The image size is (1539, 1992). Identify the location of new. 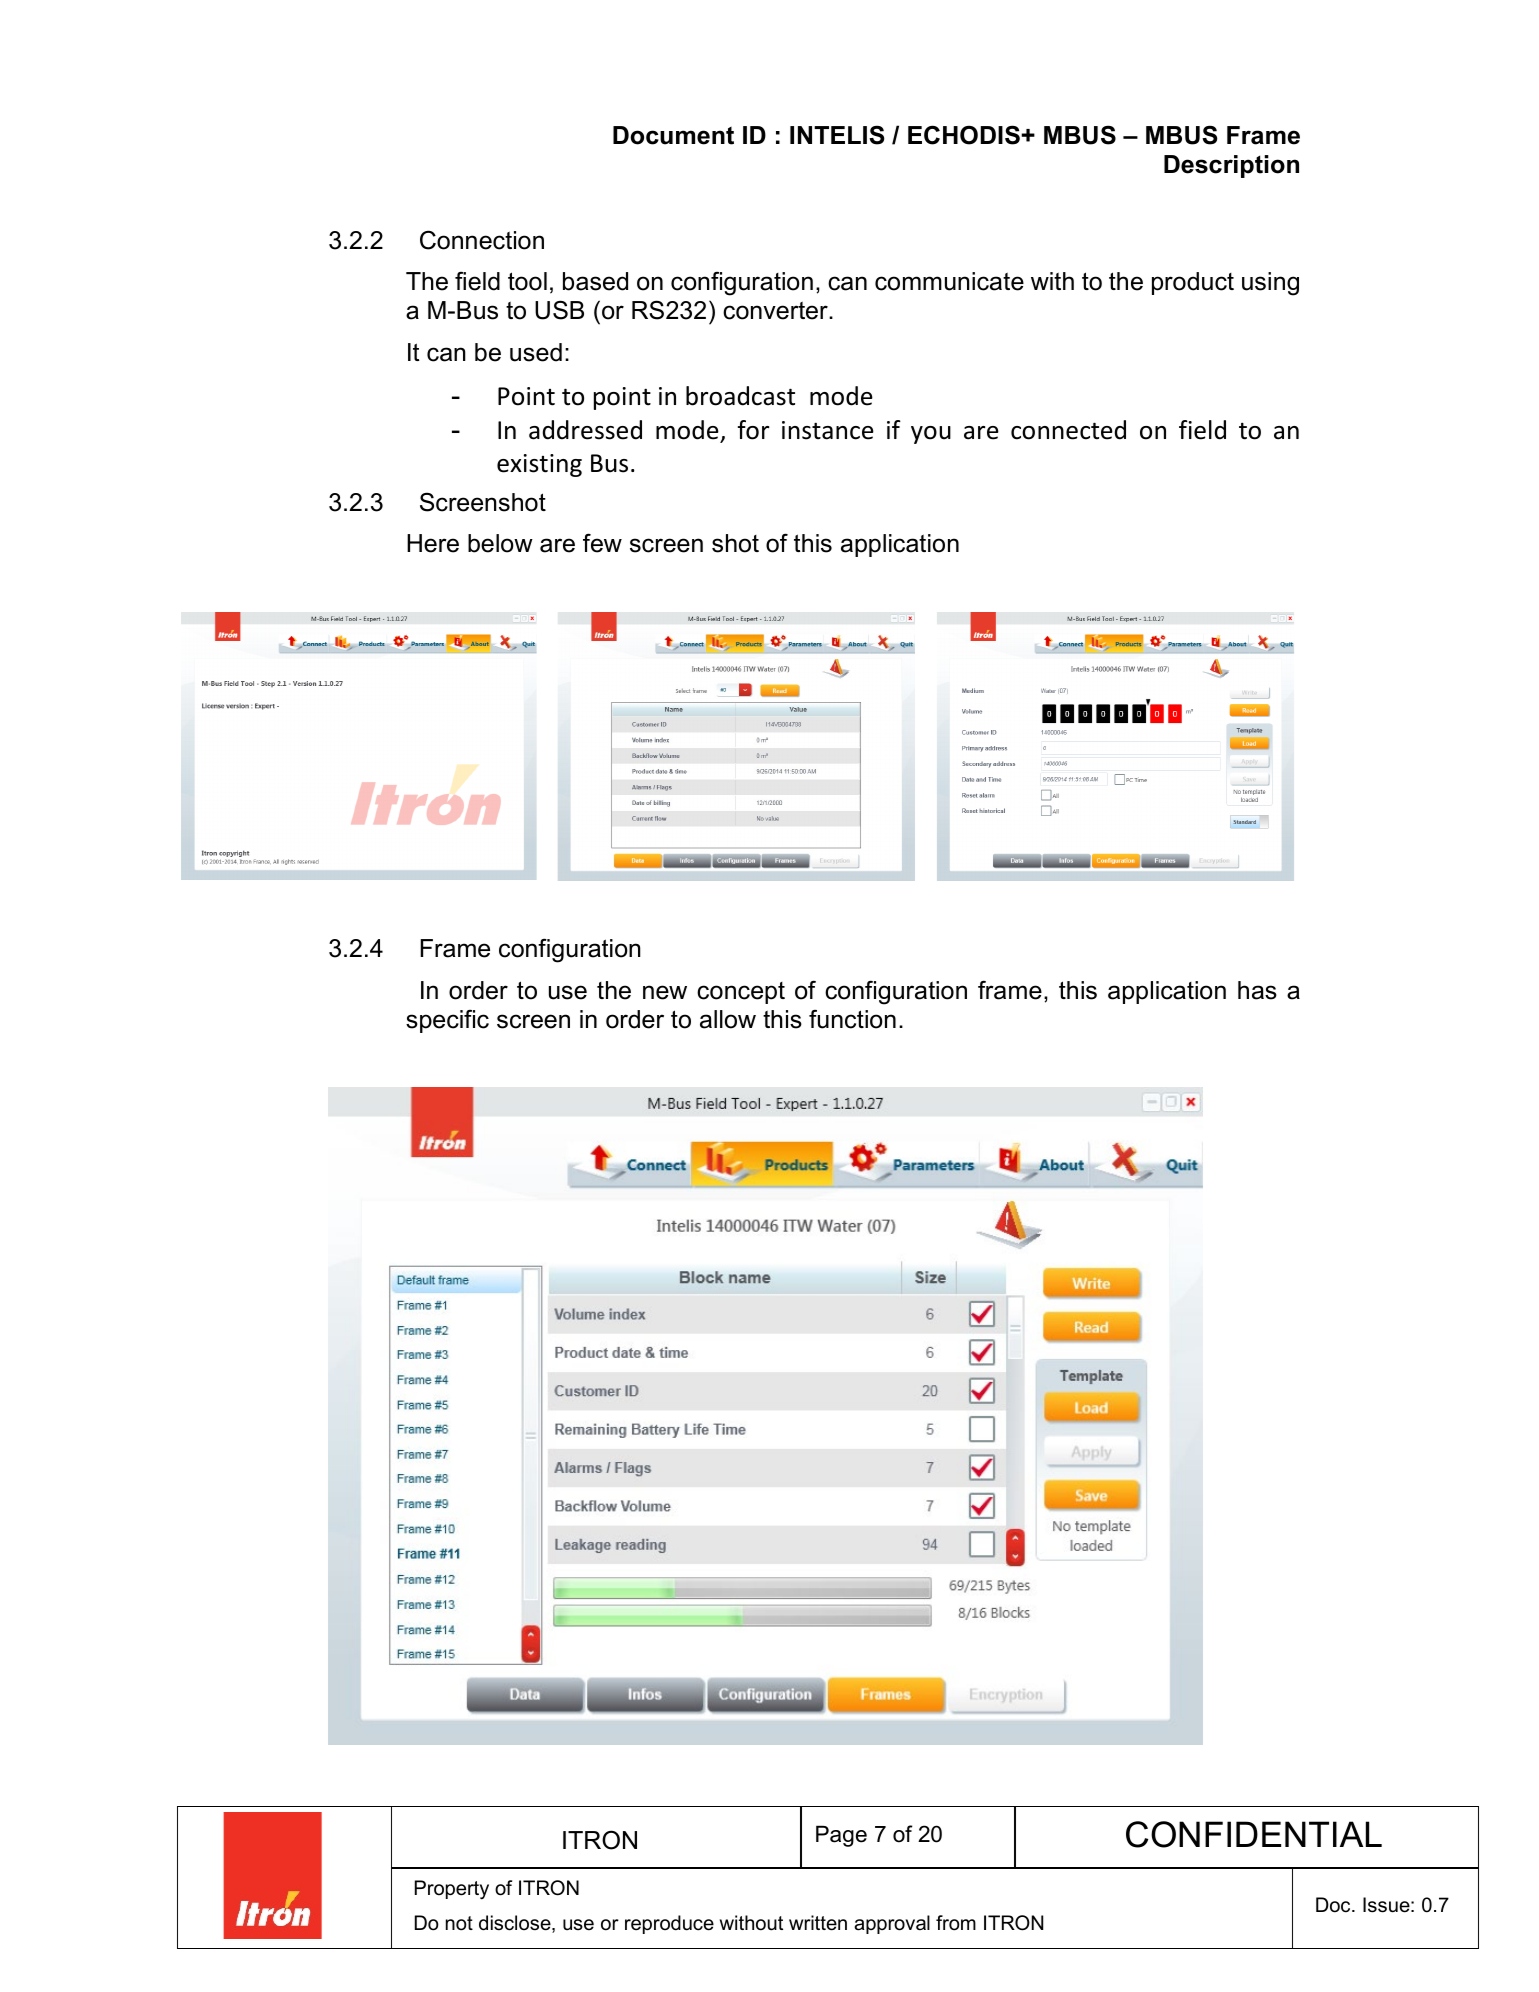
(665, 992).
